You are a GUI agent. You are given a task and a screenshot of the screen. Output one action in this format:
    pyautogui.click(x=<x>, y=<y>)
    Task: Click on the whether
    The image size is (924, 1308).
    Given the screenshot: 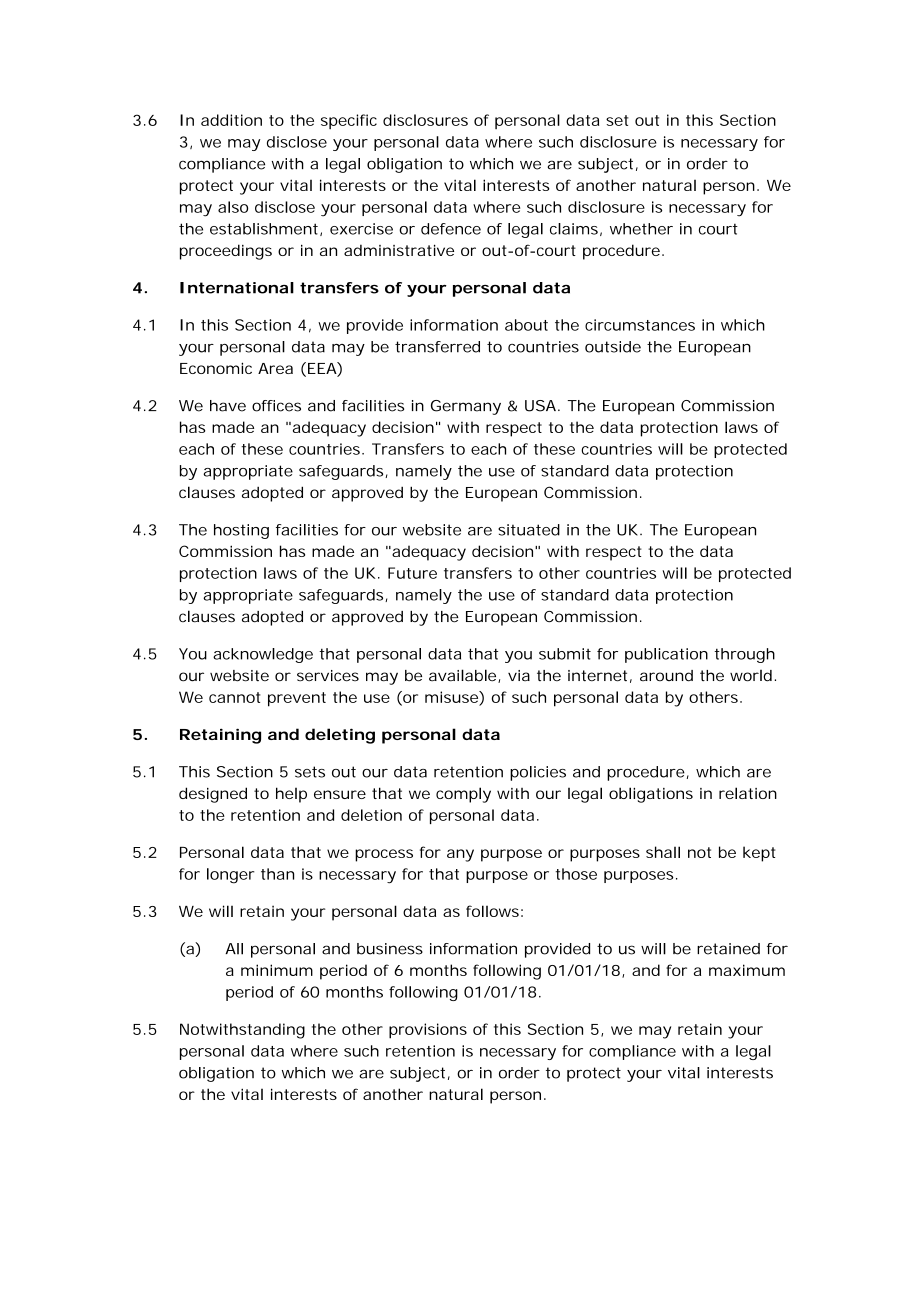 What is the action you would take?
    pyautogui.click(x=641, y=229)
